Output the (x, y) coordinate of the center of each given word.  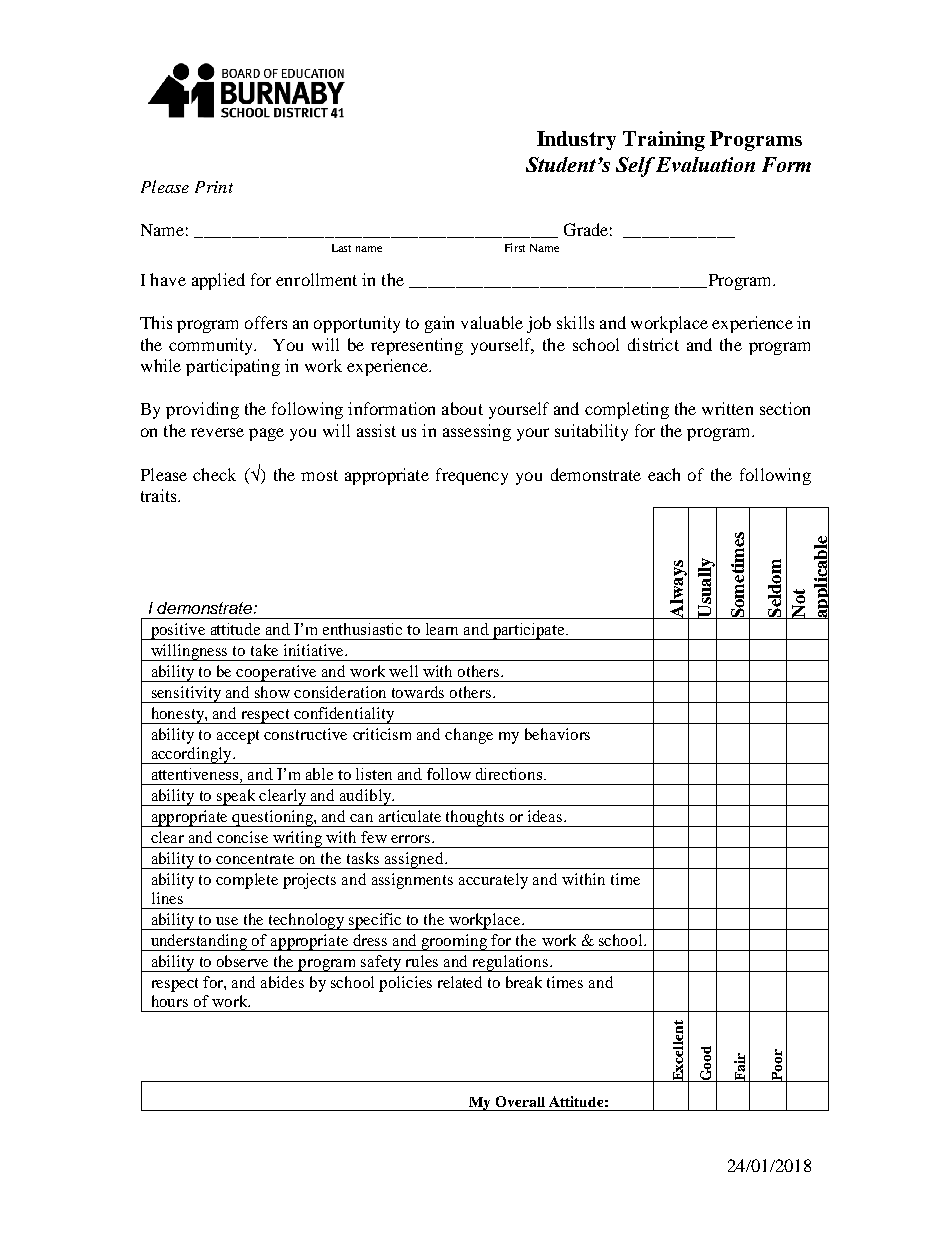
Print (214, 187)
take (264, 650)
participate (529, 631)
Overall (520, 1101)
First (515, 247)
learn (442, 629)
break (524, 982)
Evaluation (705, 164)
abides (282, 982)
